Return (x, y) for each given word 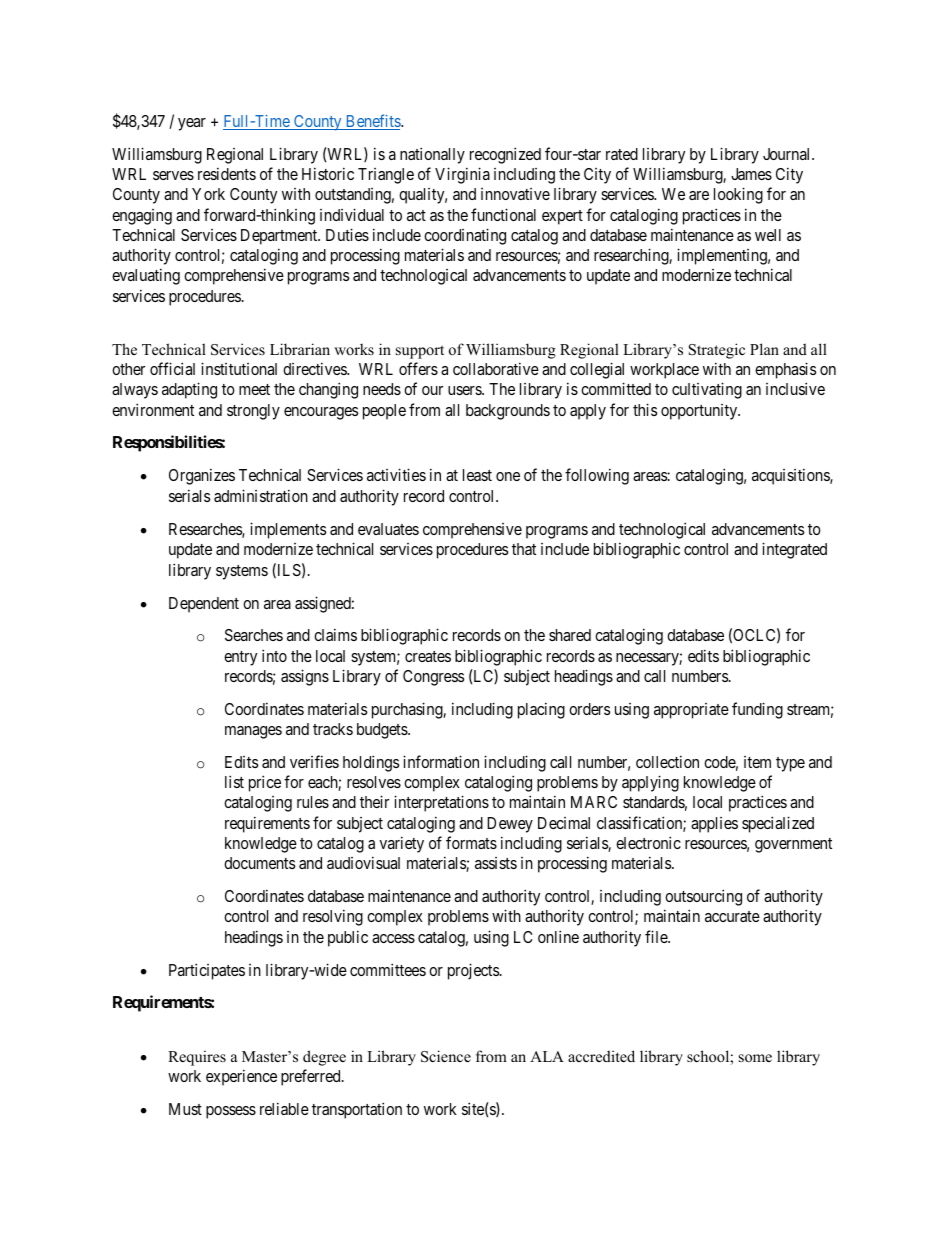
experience (241, 1077)
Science (446, 1056)
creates (428, 656)
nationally (432, 155)
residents (227, 173)
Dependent (204, 605)
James (751, 174)
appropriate (691, 711)
